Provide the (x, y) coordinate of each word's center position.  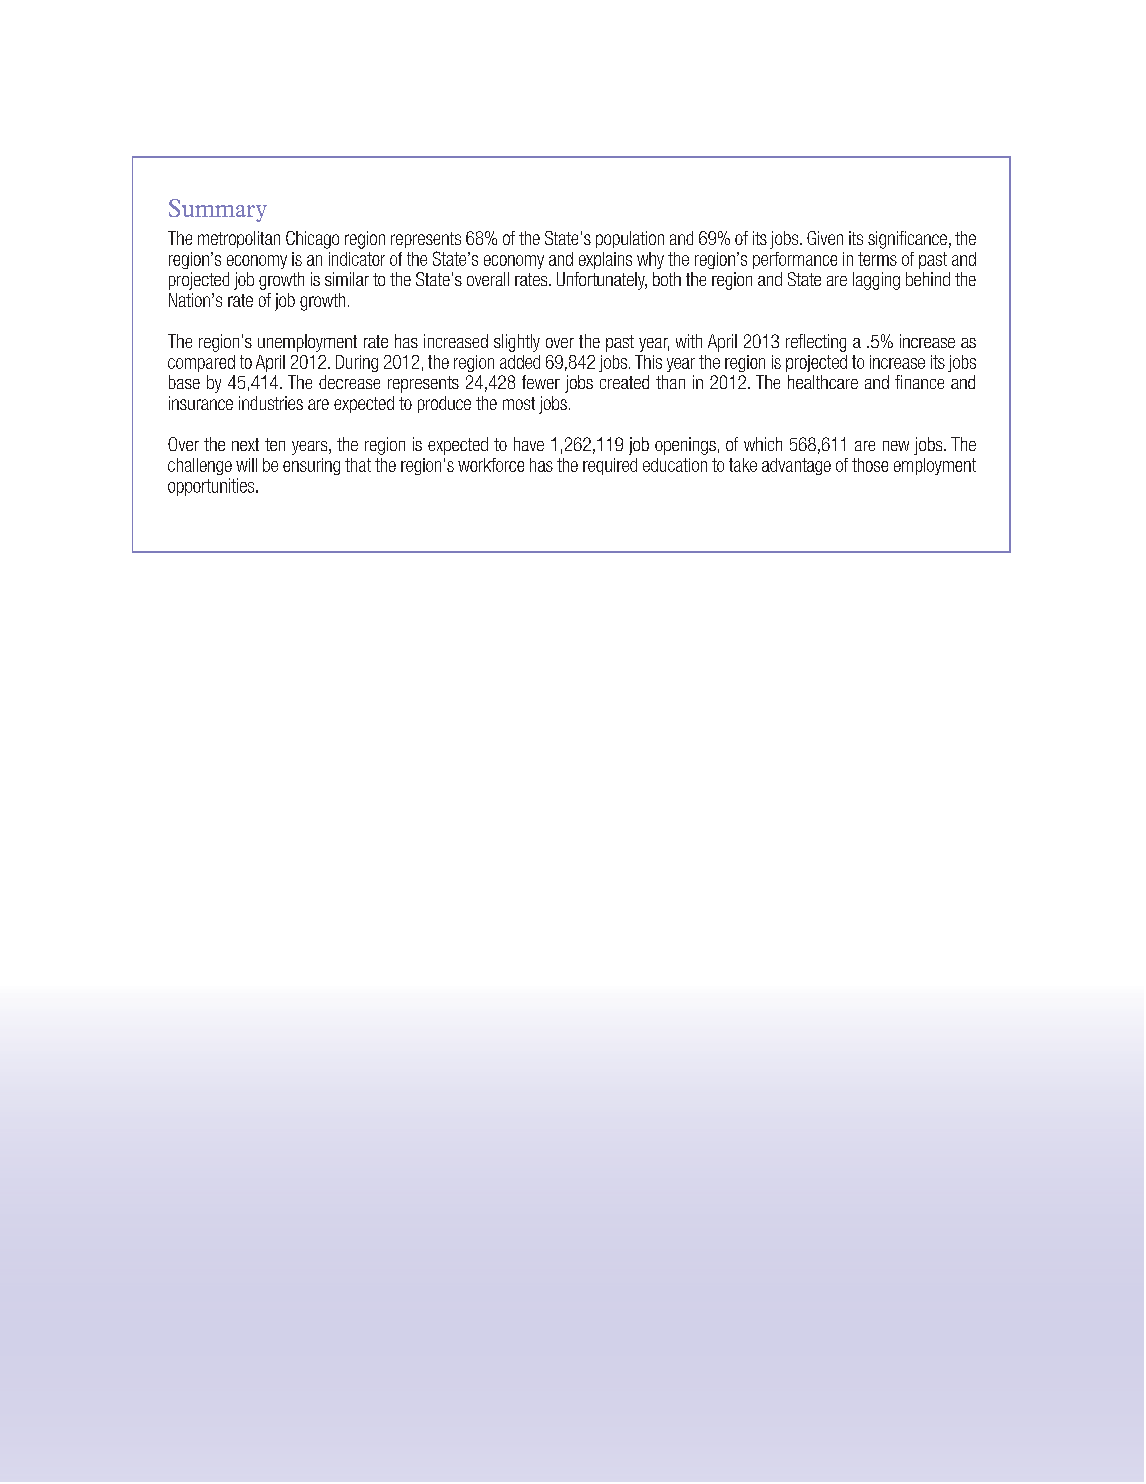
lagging (876, 281)
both (667, 279)
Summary (218, 210)
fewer (541, 382)
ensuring (311, 466)
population (630, 239)
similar (347, 279)
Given (825, 238)
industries (271, 403)
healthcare (823, 382)
